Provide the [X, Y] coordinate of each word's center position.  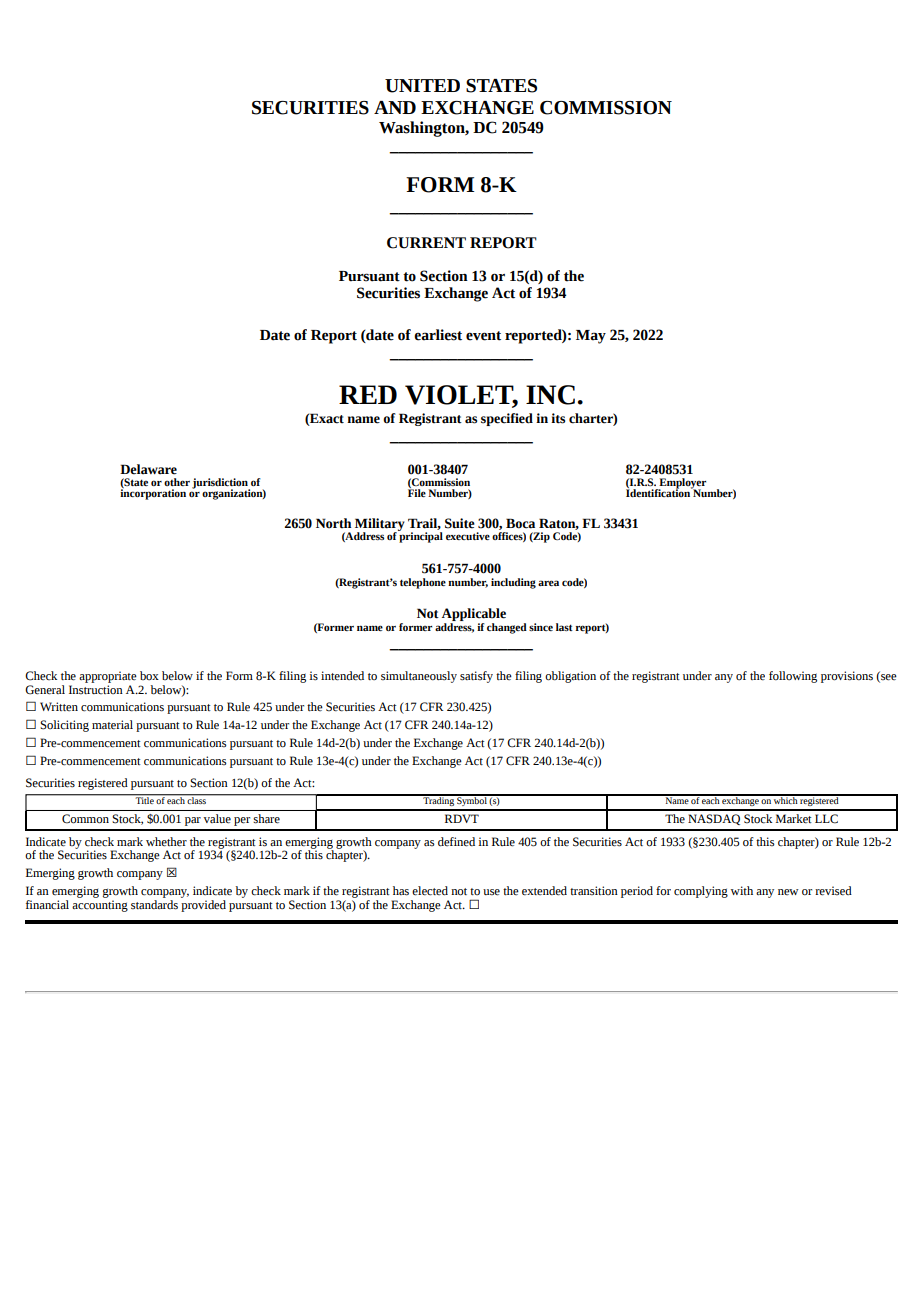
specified [507, 419]
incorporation [153, 493]
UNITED [422, 86]
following [793, 677]
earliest [438, 335]
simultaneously [419, 677]
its [558, 418]
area [548, 583]
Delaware [148, 469]
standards [154, 903]
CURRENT [426, 243]
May [591, 337]
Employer [681, 484]
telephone [423, 583]
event [483, 336]
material [112, 725]
